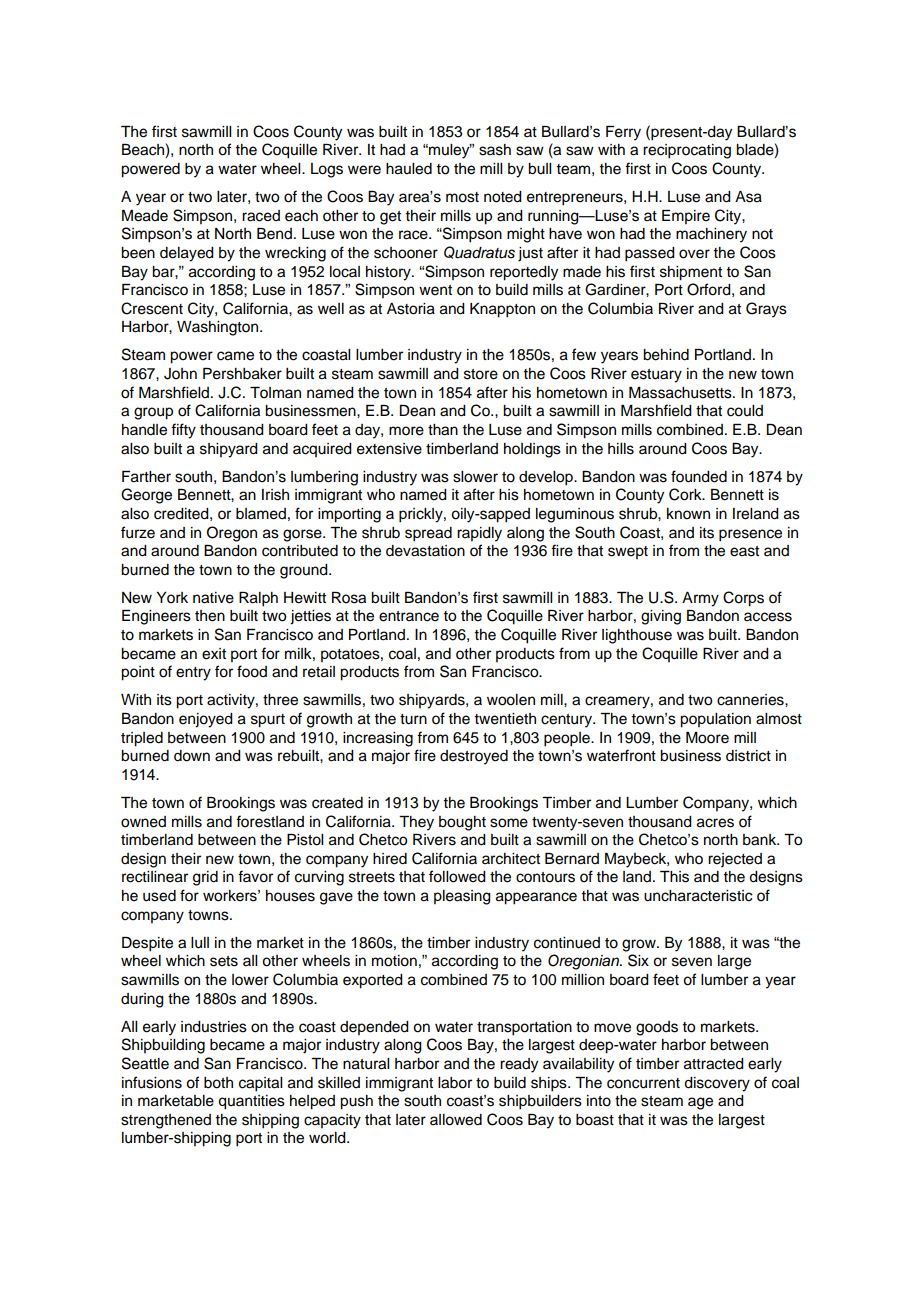 Image resolution: width=924 pixels, height=1308 pixels. I want to click on John, so click(180, 374).
